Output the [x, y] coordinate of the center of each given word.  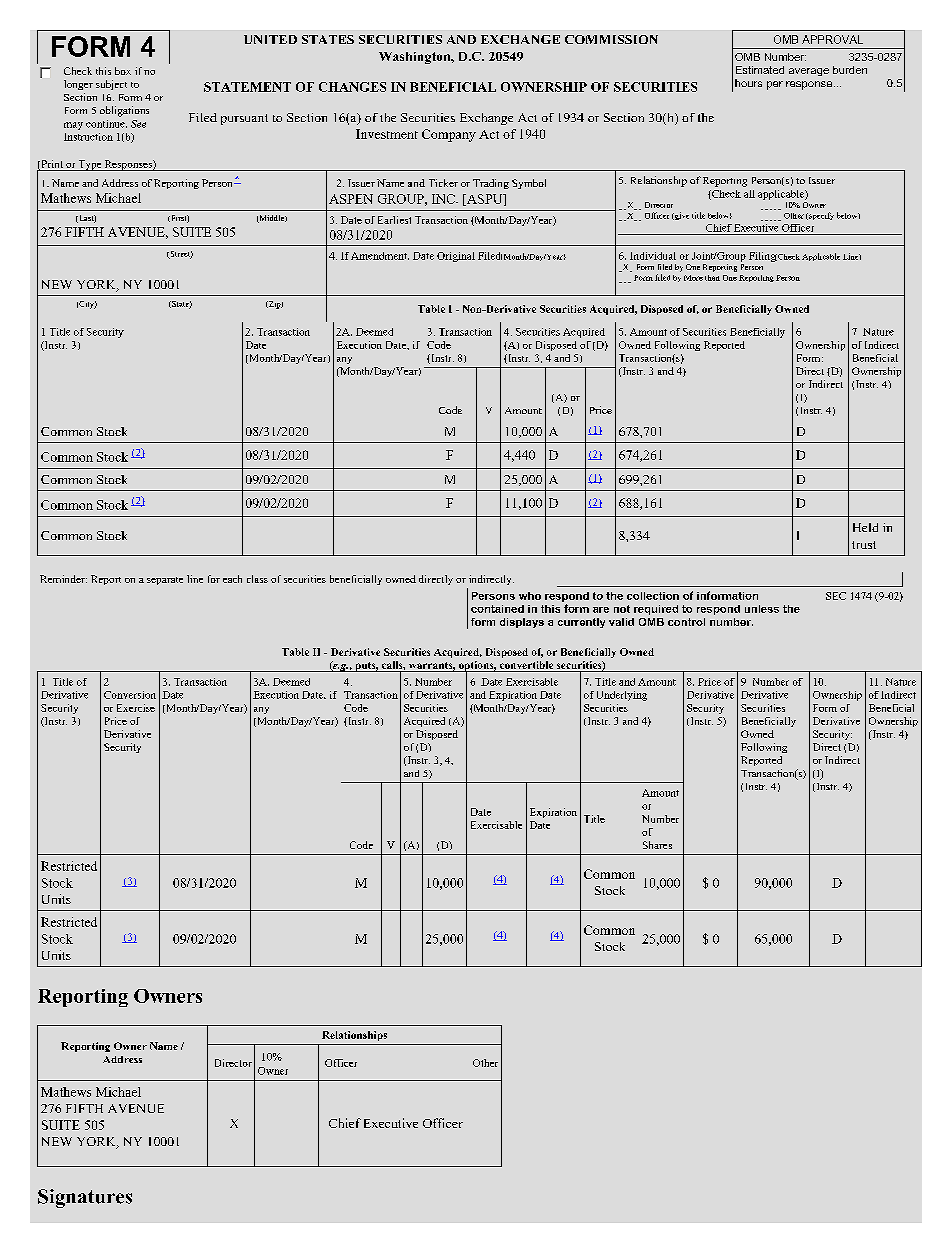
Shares [657, 845]
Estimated [760, 70]
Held [865, 527]
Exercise [136, 708]
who [530, 596]
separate [165, 581]
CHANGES [352, 87]
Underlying [622, 696]
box [123, 71]
